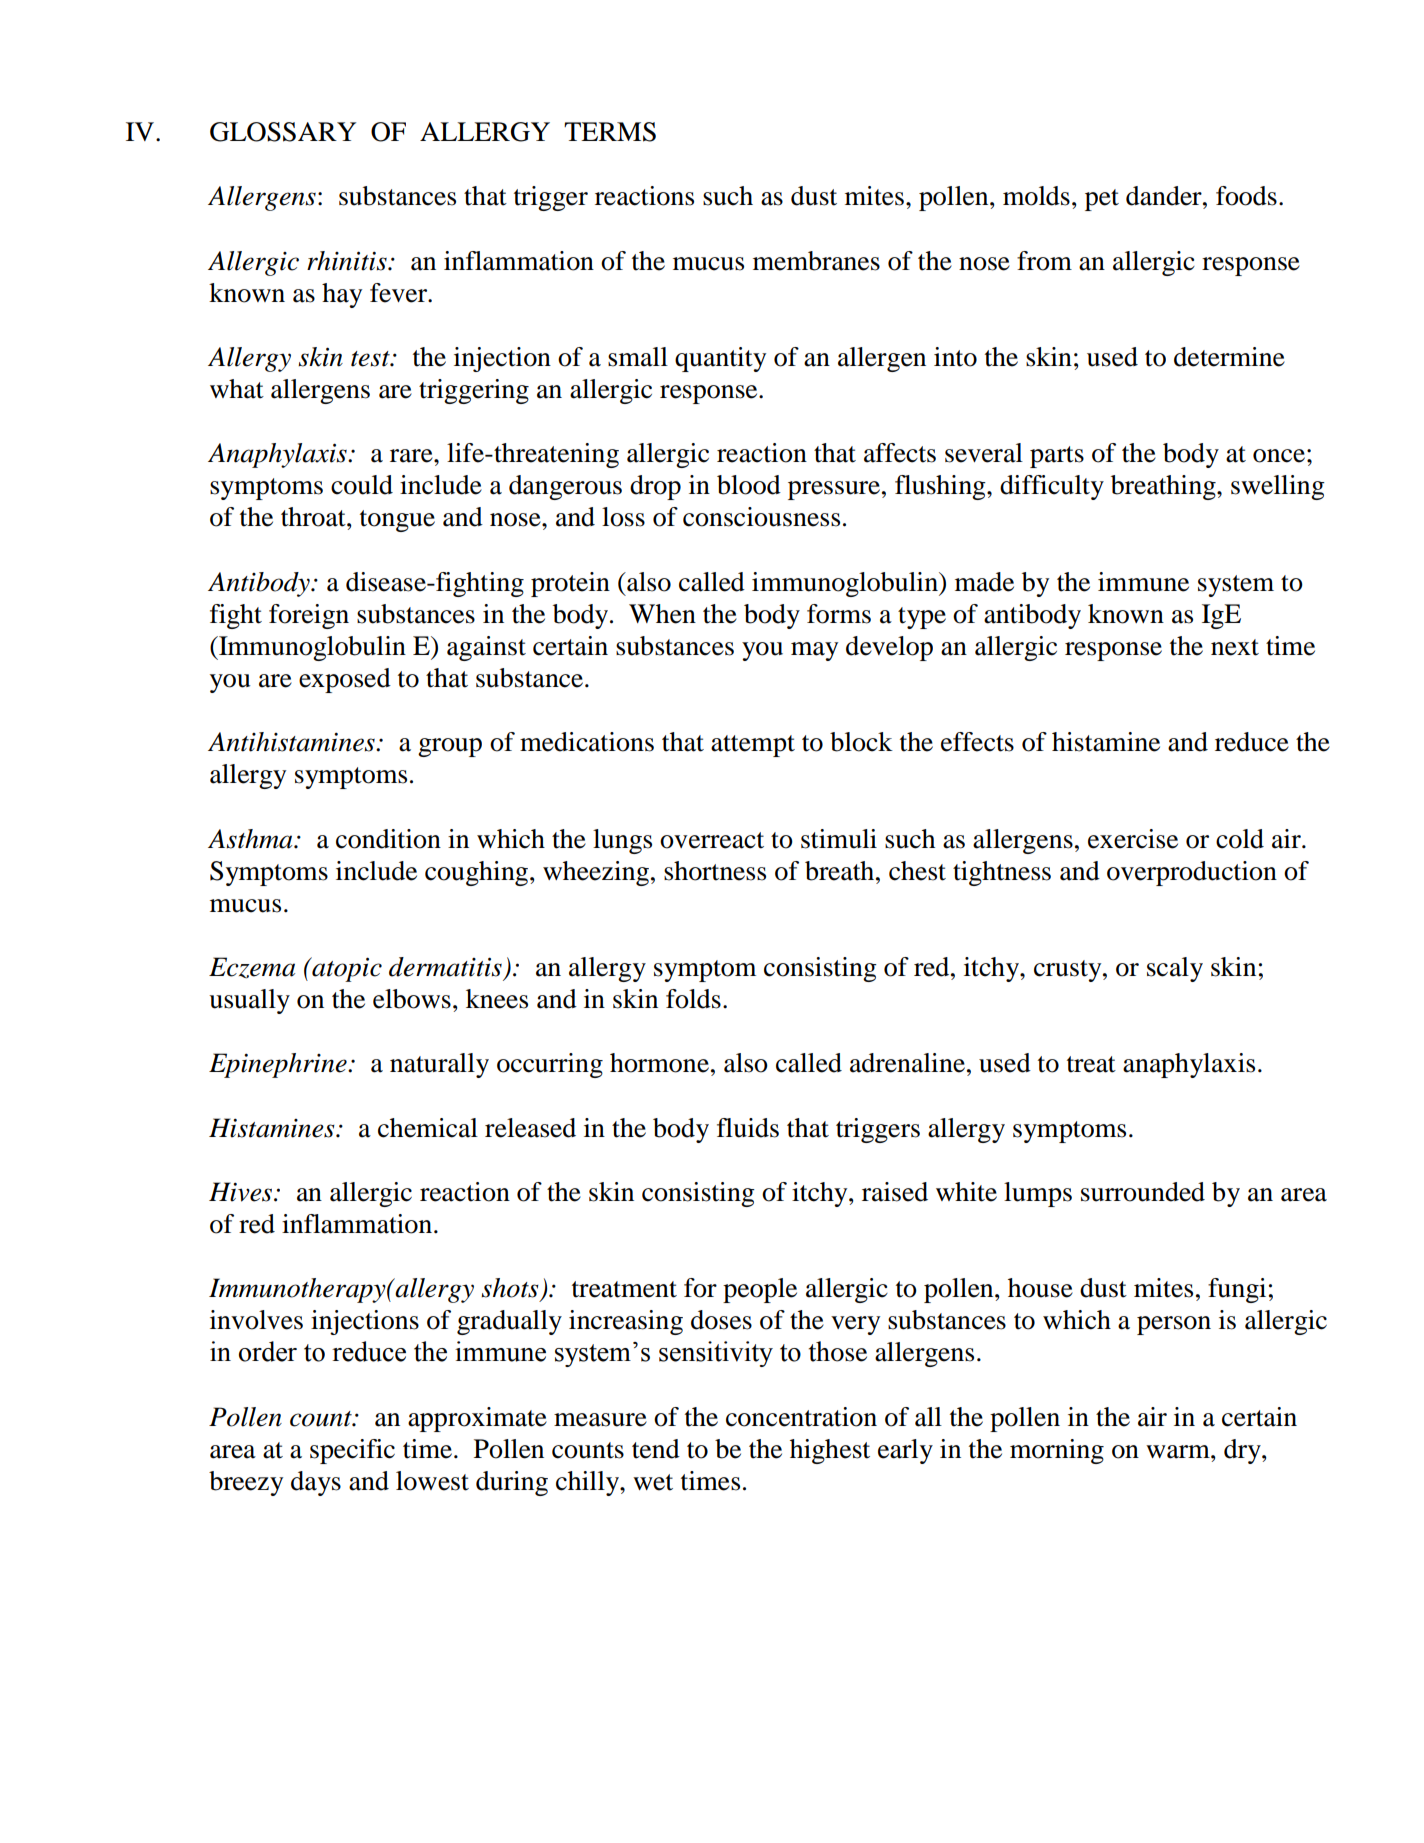 Image resolution: width=1424 pixels, height=1843 pixels. Describe the element at coordinates (749, 485) in the page. I see `blood` at that location.
